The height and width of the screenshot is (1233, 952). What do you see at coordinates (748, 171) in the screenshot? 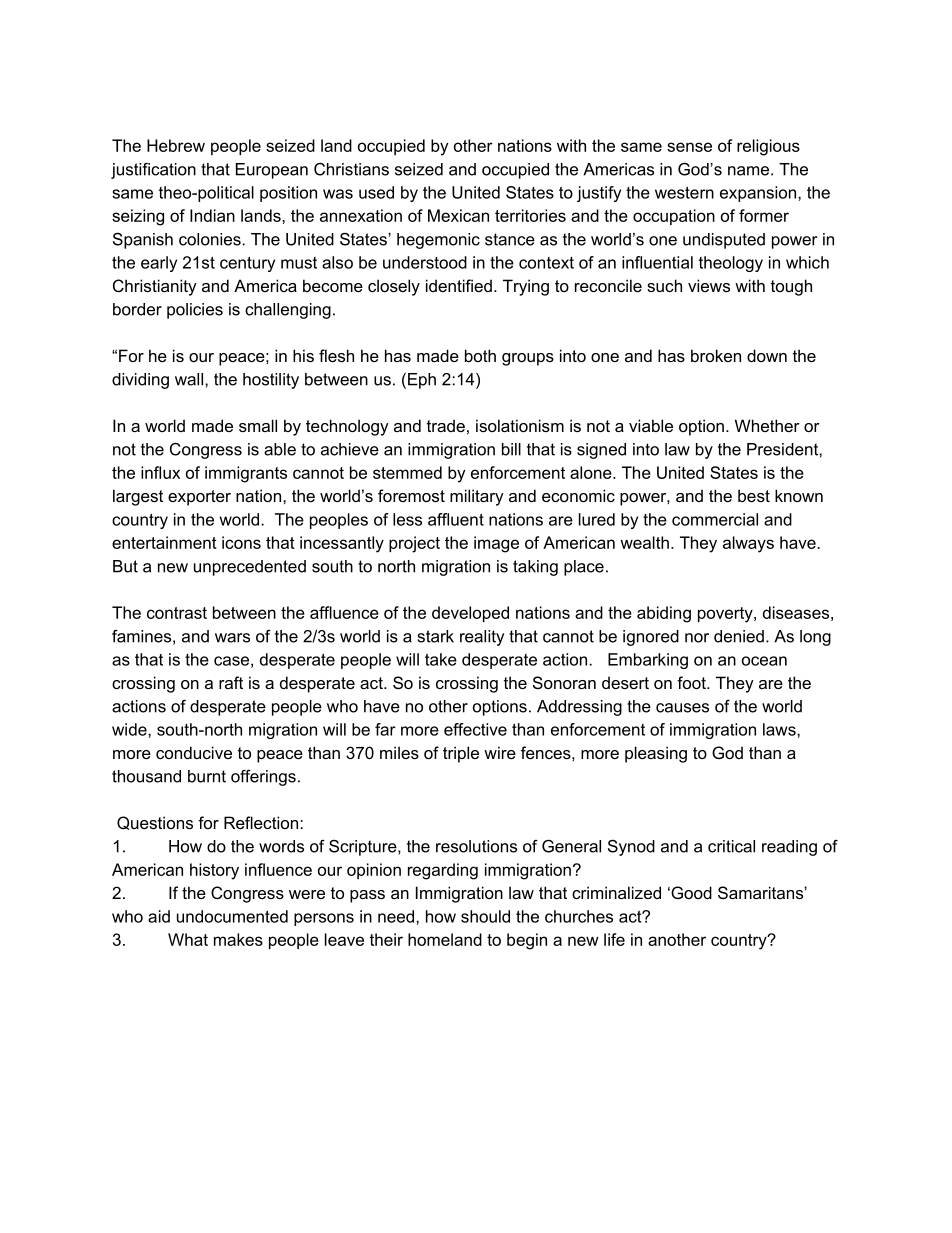
I see `name` at bounding box center [748, 171].
